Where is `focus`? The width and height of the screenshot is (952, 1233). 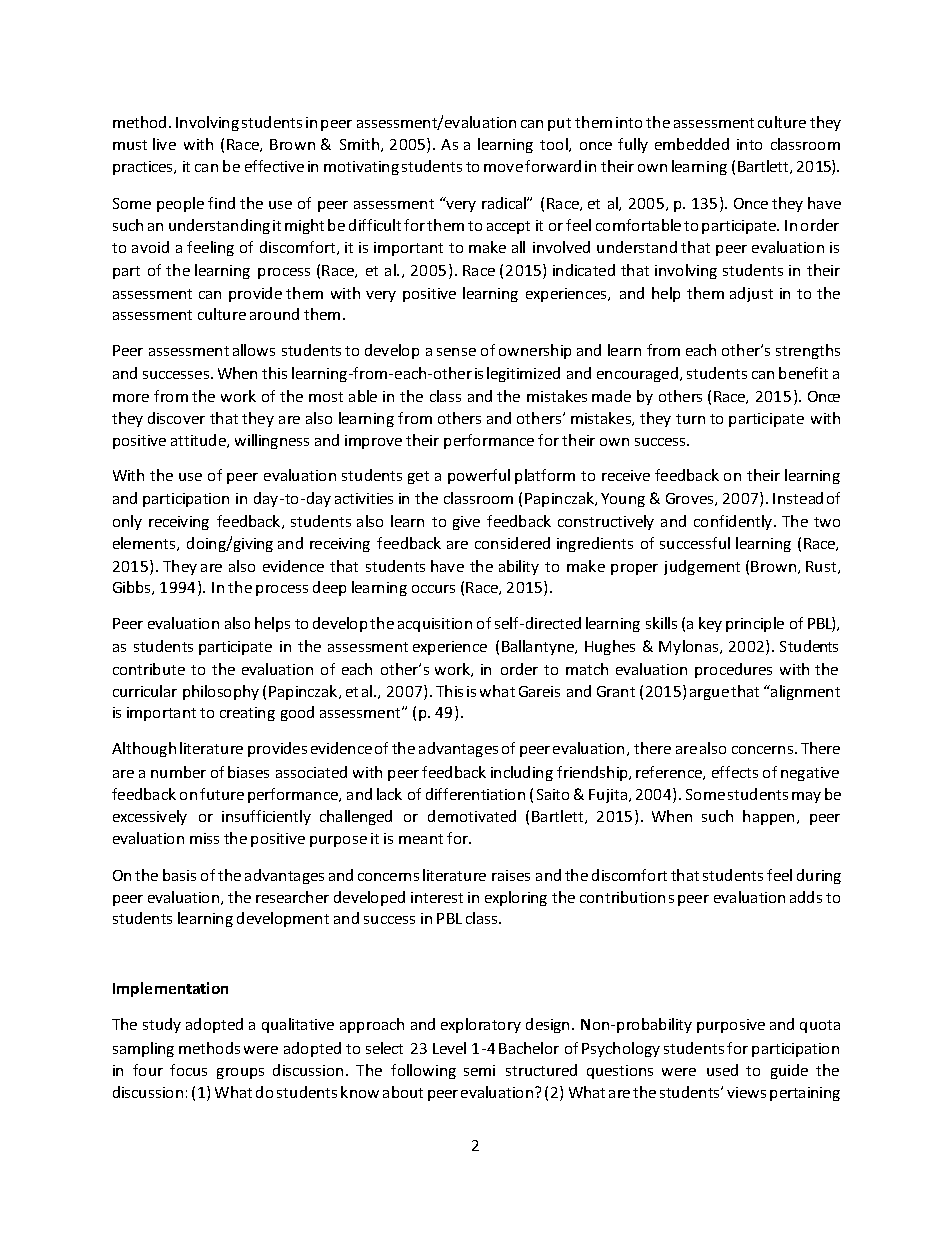 focus is located at coordinates (188, 1070).
